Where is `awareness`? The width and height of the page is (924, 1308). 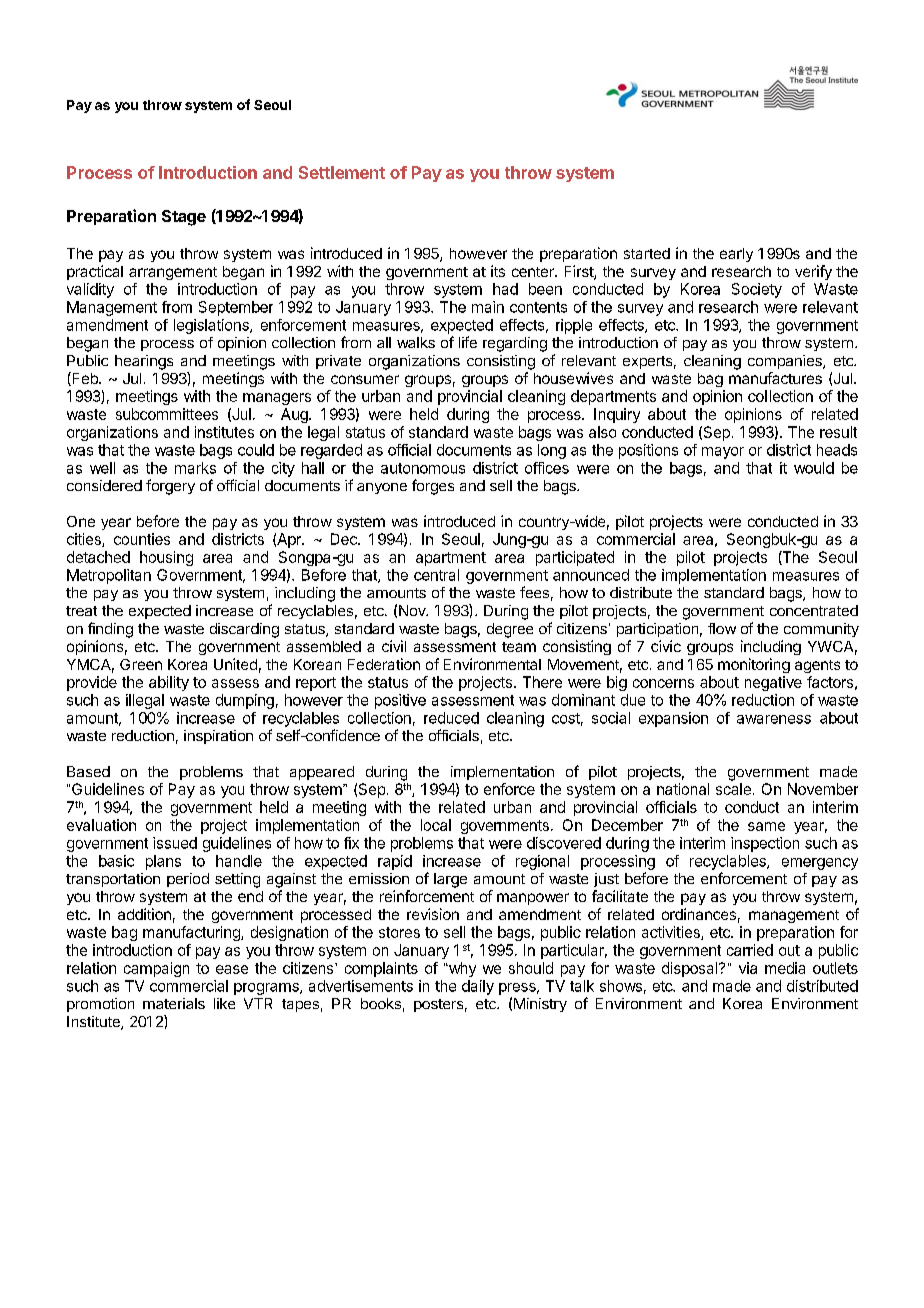
awareness is located at coordinates (774, 719).
